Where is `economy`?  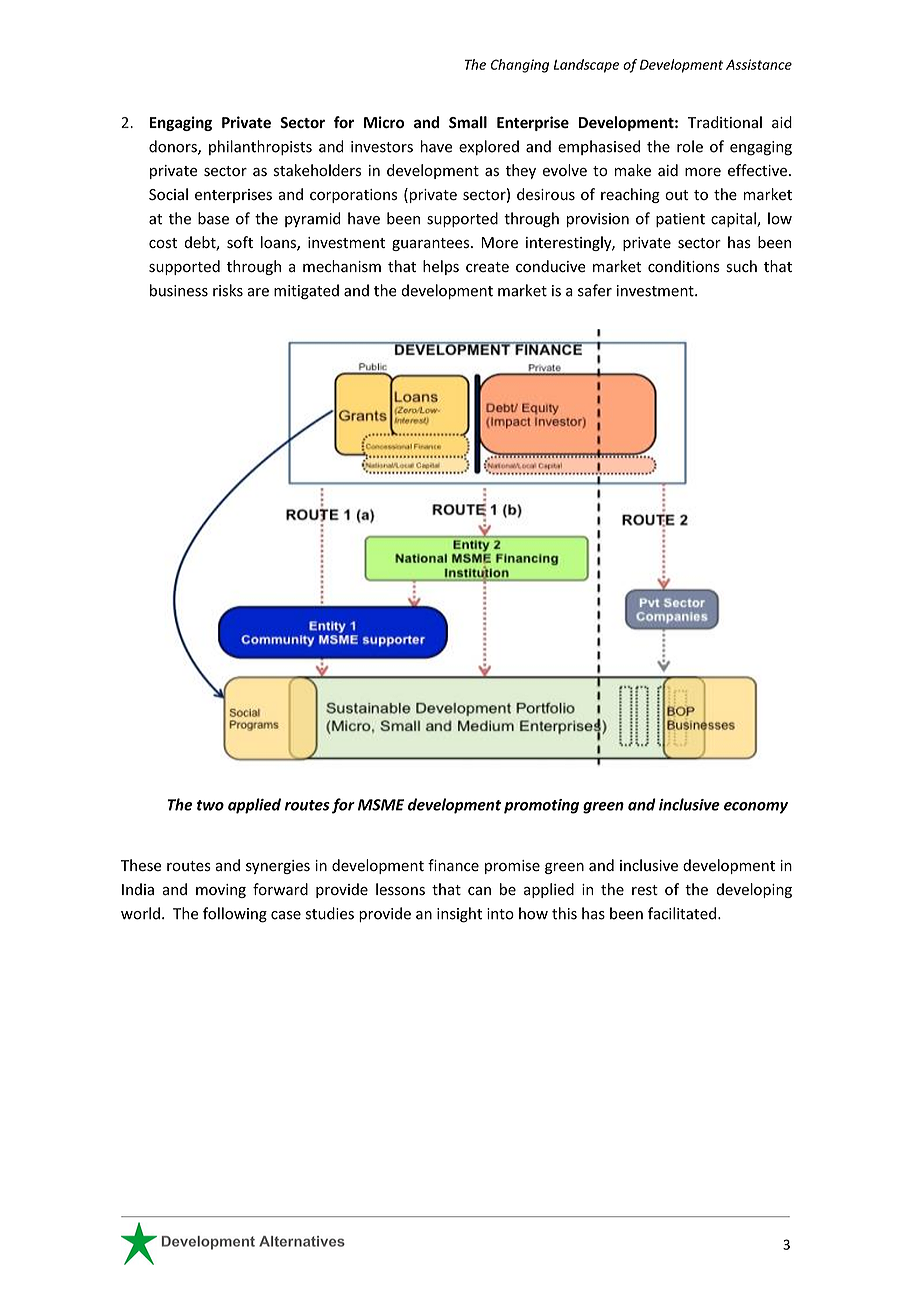 economy is located at coordinates (756, 808).
